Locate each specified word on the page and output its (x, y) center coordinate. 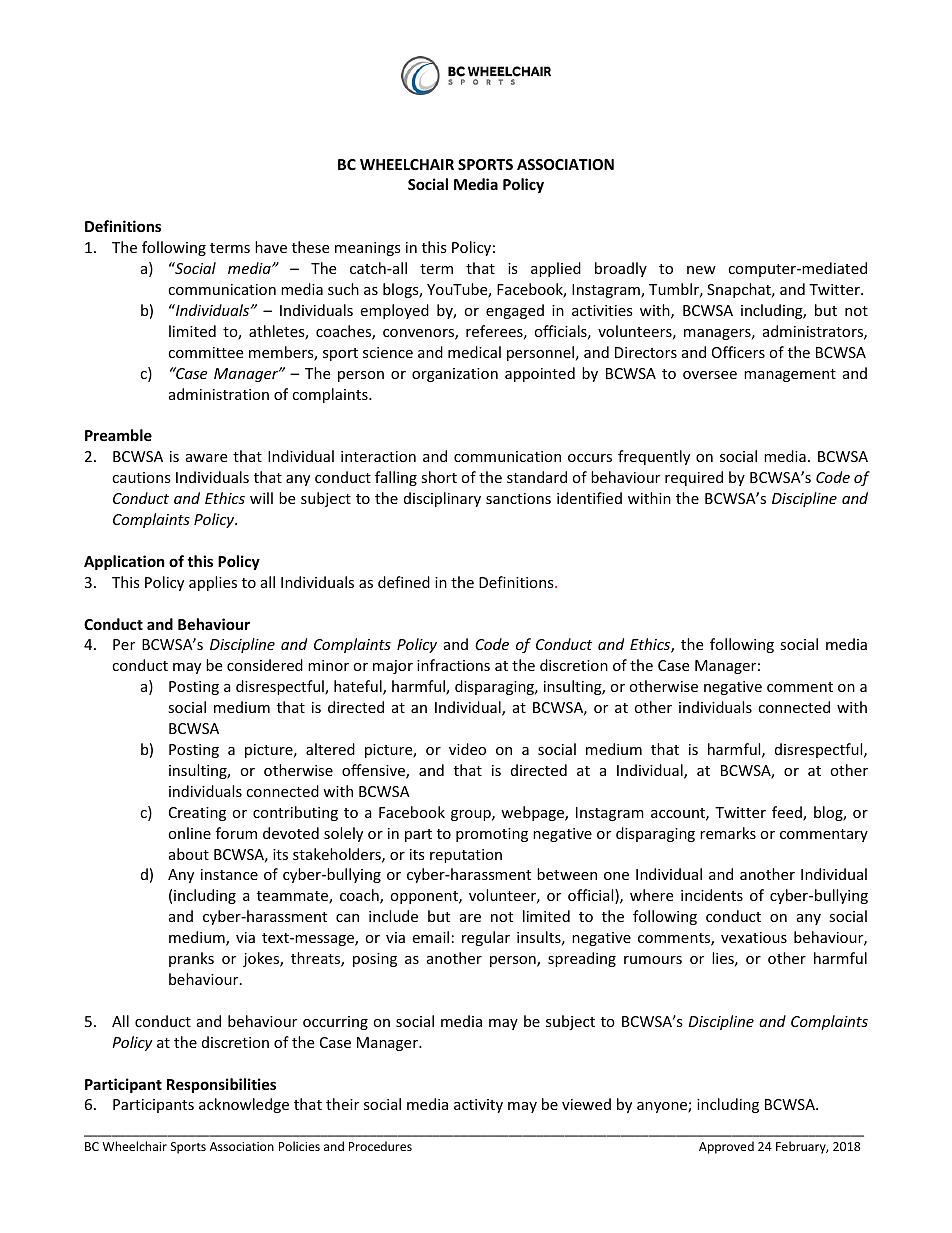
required (694, 478)
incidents (712, 895)
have (271, 247)
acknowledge (244, 1105)
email (430, 937)
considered (265, 665)
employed (394, 311)
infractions (453, 665)
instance (229, 874)
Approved (726, 1147)
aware (206, 458)
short (439, 477)
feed (788, 813)
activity (478, 1106)
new (701, 270)
